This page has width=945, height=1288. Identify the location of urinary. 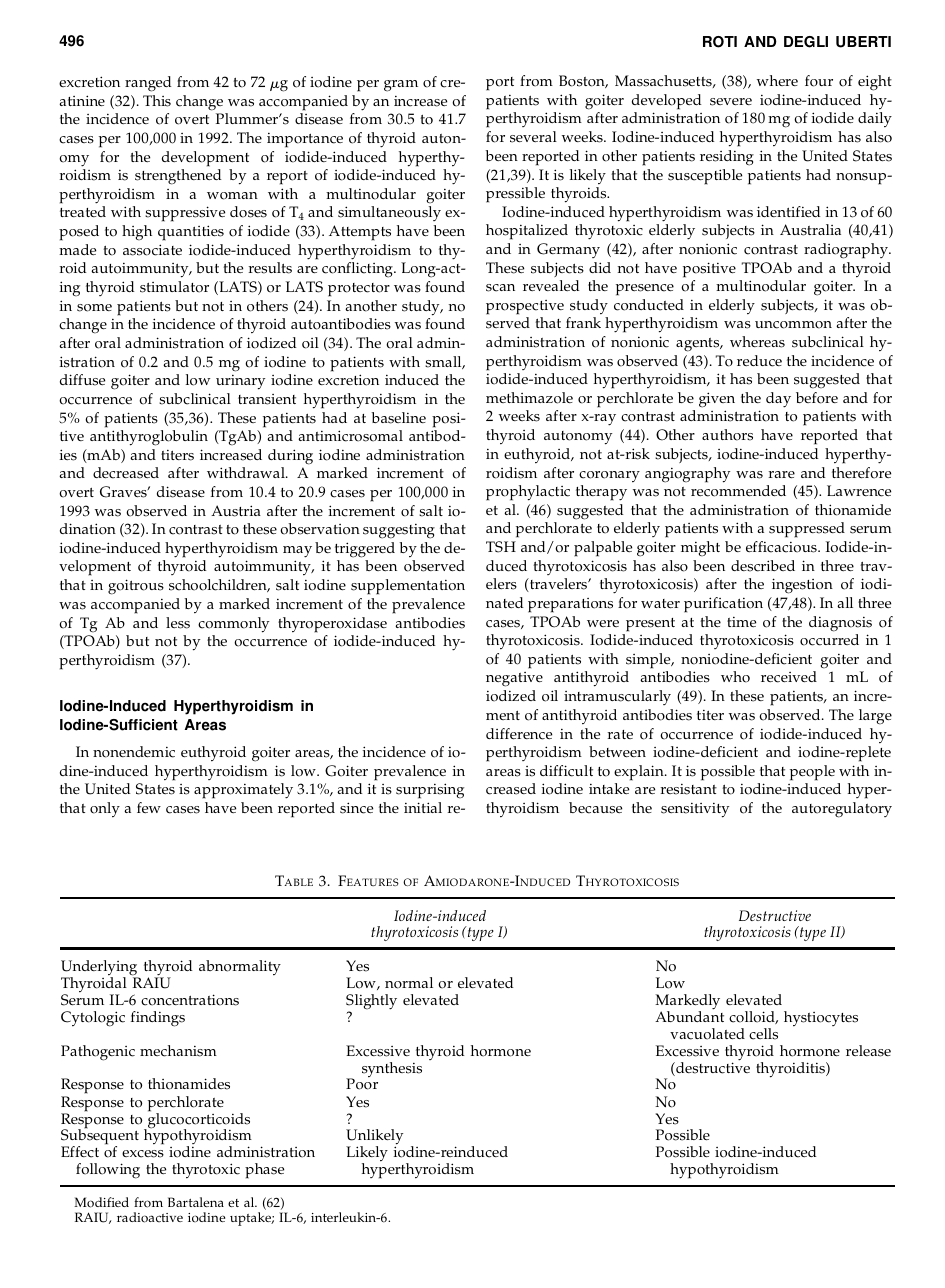
(240, 382).
